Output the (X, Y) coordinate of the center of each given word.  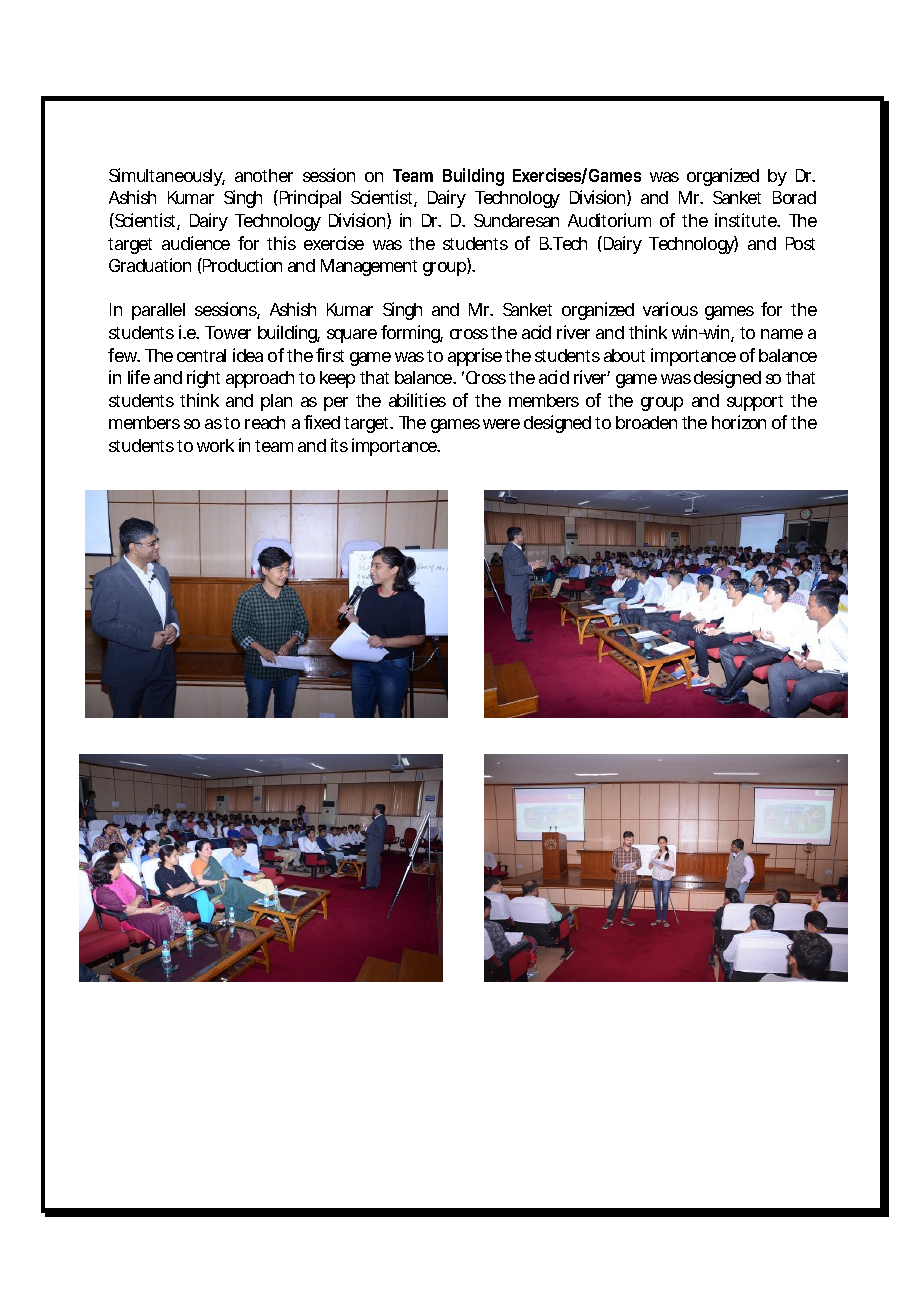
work (215, 445)
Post (800, 243)
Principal (310, 199)
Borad (794, 197)
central (201, 355)
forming (412, 334)
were (501, 424)
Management (369, 267)
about (624, 355)
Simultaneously (167, 177)
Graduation (150, 265)
